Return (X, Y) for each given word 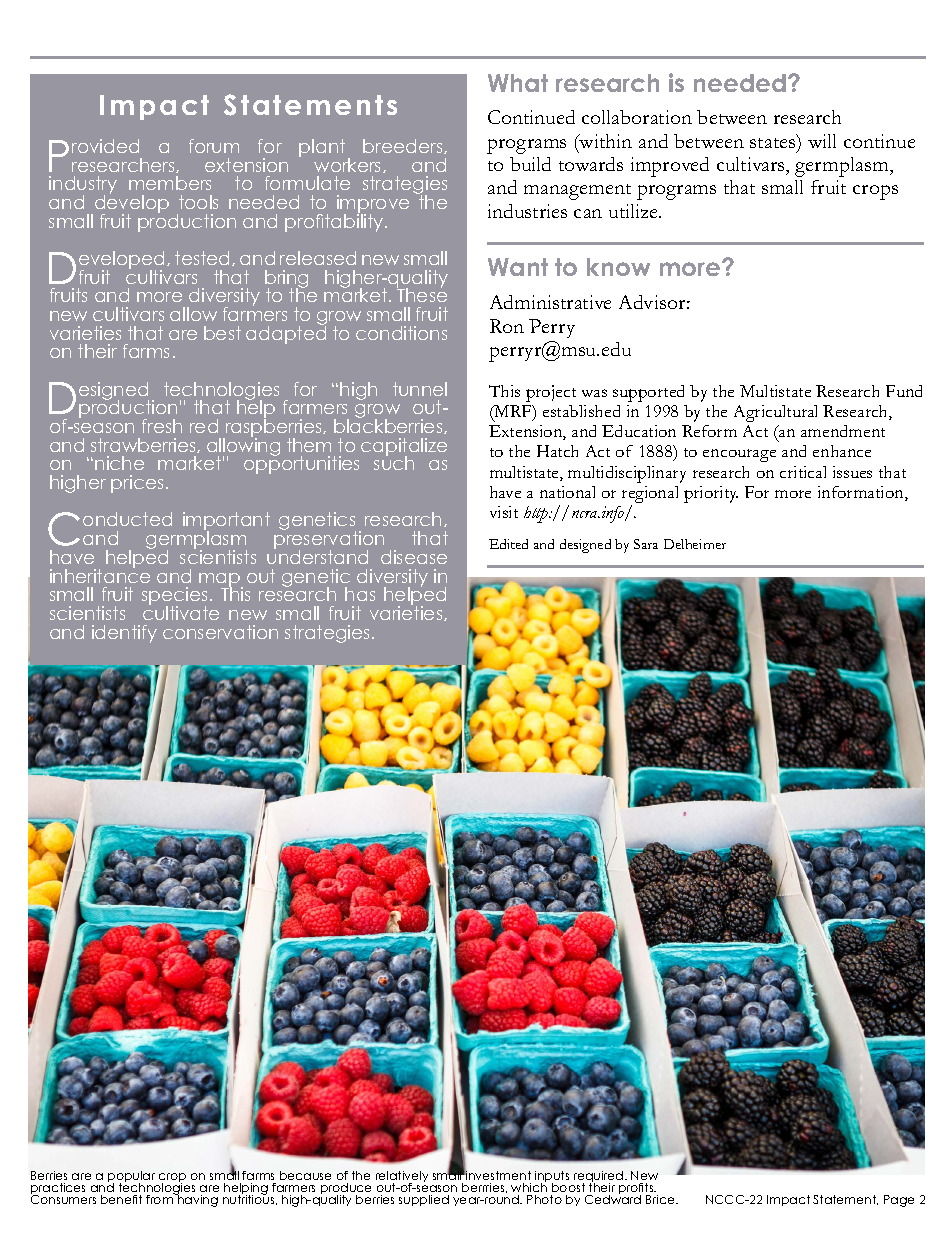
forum (214, 146)
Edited (508, 544)
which (529, 1186)
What (518, 83)
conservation (220, 632)
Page (899, 1201)
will (822, 141)
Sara (646, 544)
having (197, 1200)
